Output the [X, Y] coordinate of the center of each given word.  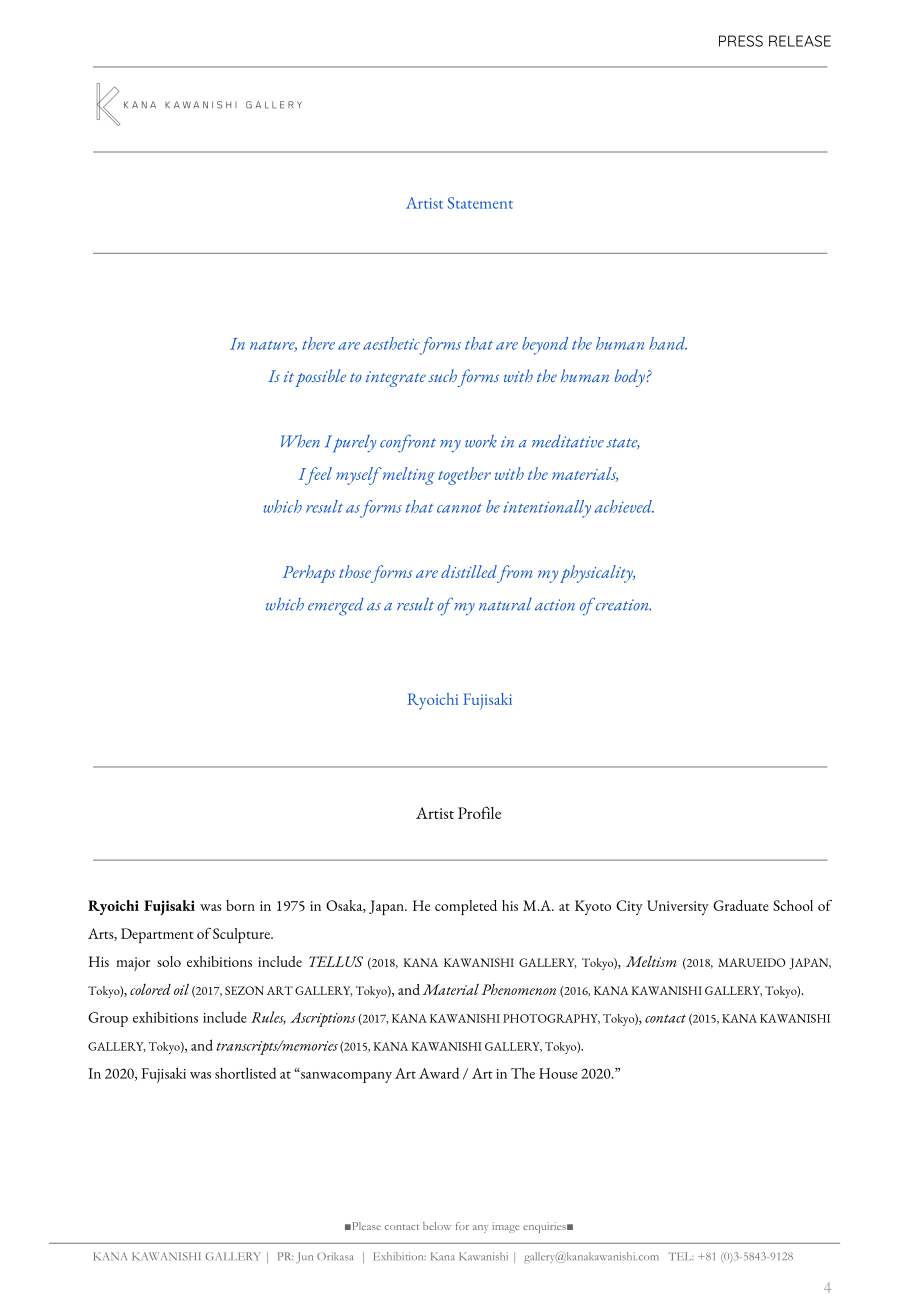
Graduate [741, 905]
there [318, 343]
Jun [304, 1258]
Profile [479, 812]
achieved [624, 506]
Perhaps [309, 574]
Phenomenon [519, 989]
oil [181, 989]
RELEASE [800, 41]
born [240, 905]
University [678, 907]
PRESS [741, 41]
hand [668, 343]
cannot [459, 508]
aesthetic [391, 343]
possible [320, 378]
